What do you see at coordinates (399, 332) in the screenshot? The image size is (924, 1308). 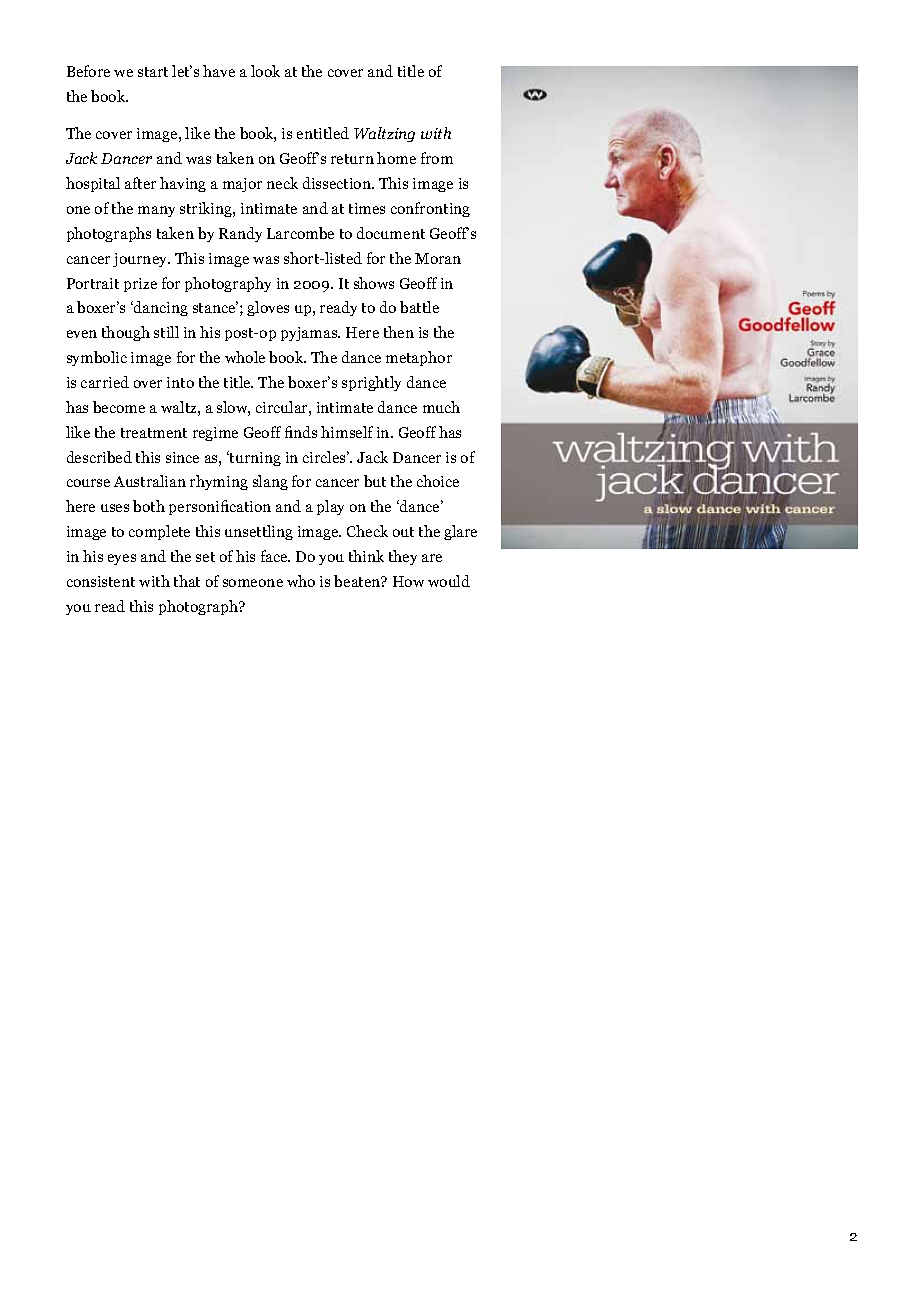 I see `then` at bounding box center [399, 332].
